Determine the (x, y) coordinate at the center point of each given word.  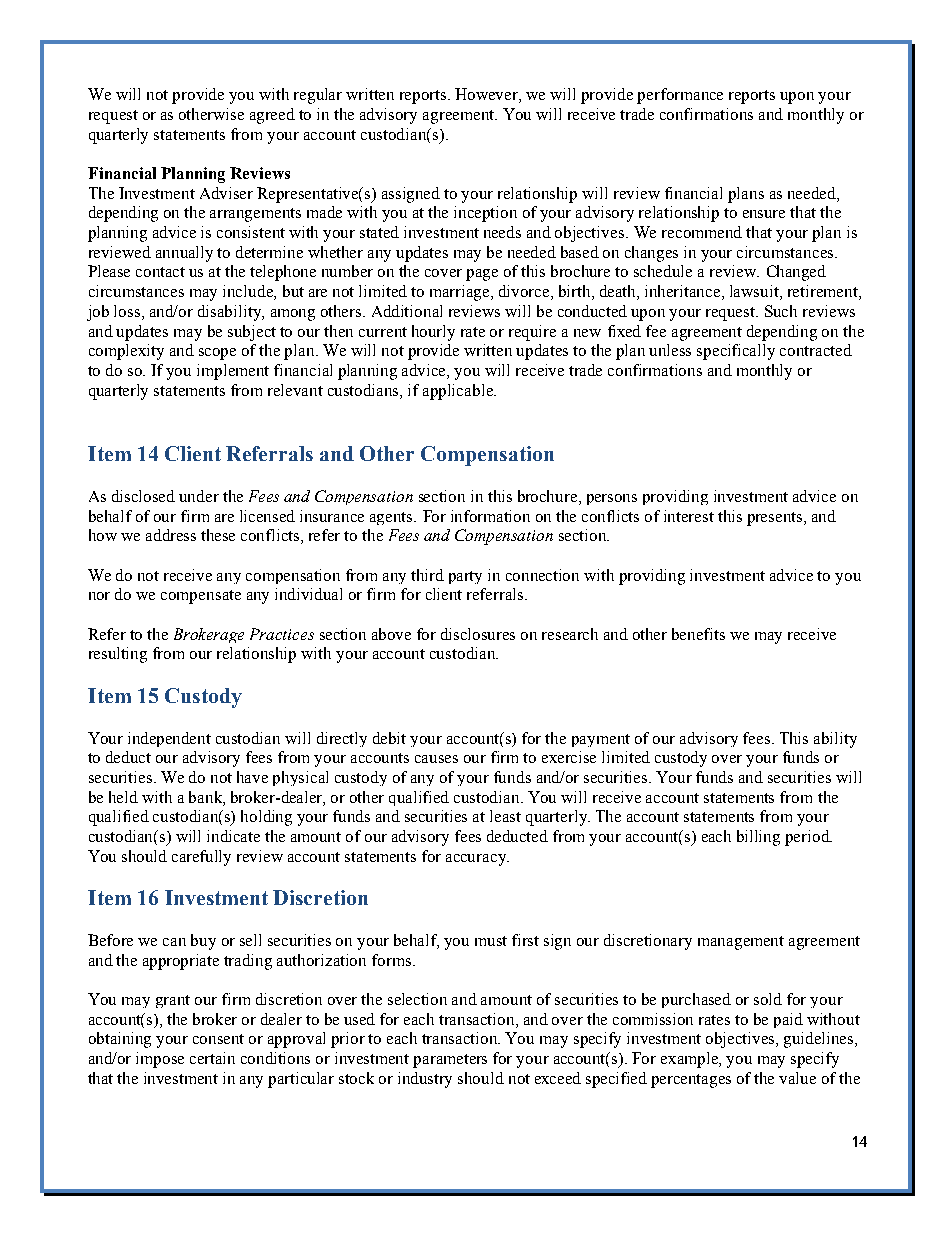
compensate (201, 597)
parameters (450, 1061)
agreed (272, 116)
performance (680, 96)
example (691, 1060)
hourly (433, 333)
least (505, 816)
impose (160, 1060)
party (465, 577)
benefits (698, 634)
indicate (233, 836)
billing (758, 838)
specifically (736, 352)
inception (485, 214)
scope (217, 354)
